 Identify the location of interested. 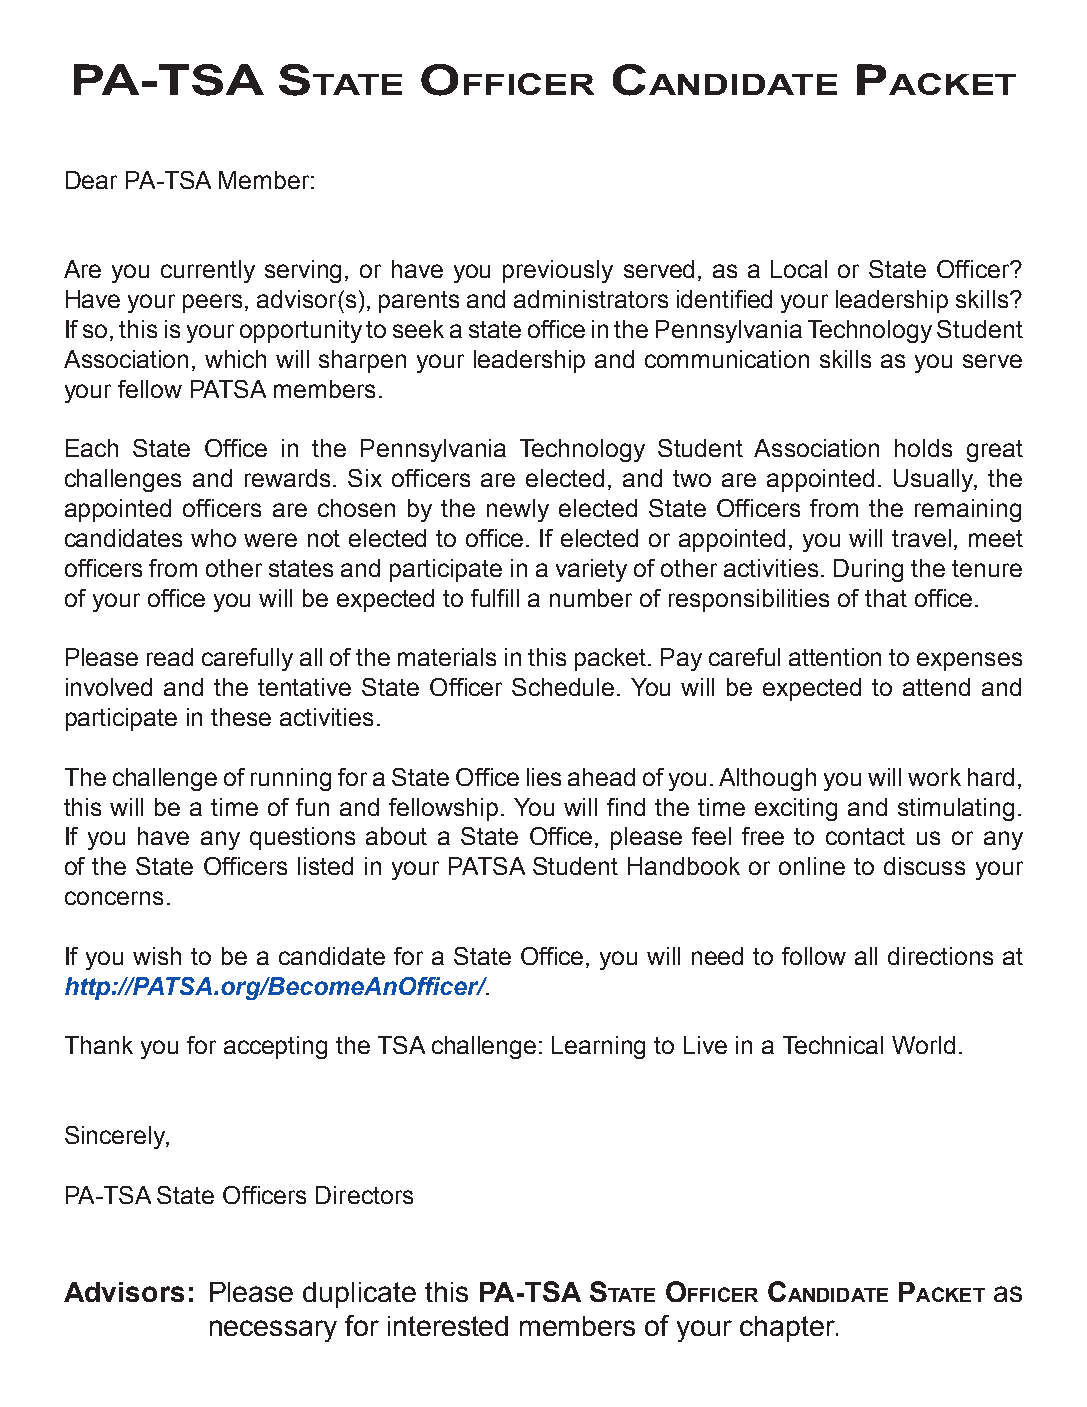
(448, 1326).
